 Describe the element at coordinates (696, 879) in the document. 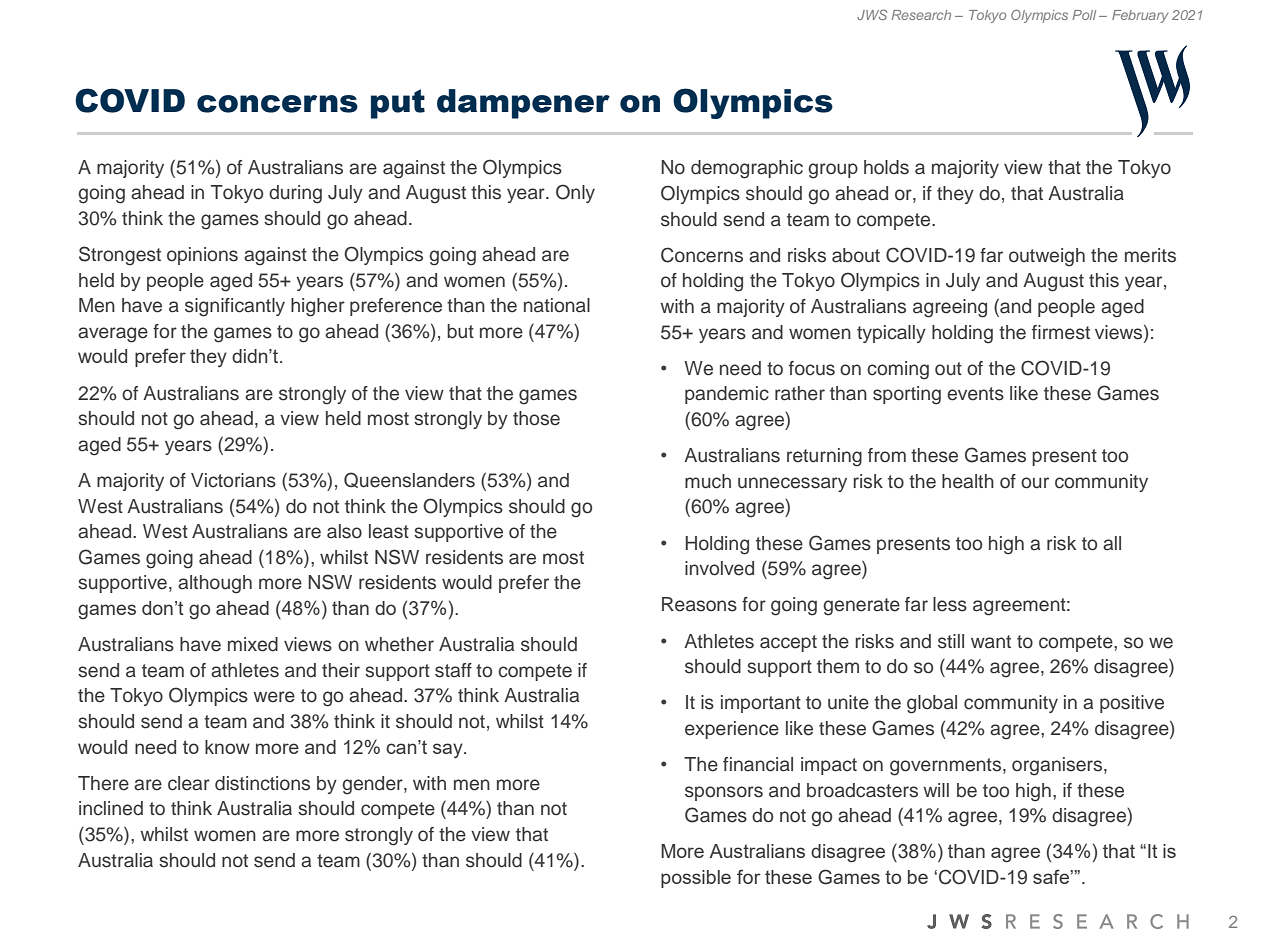

I see `possible` at that location.
